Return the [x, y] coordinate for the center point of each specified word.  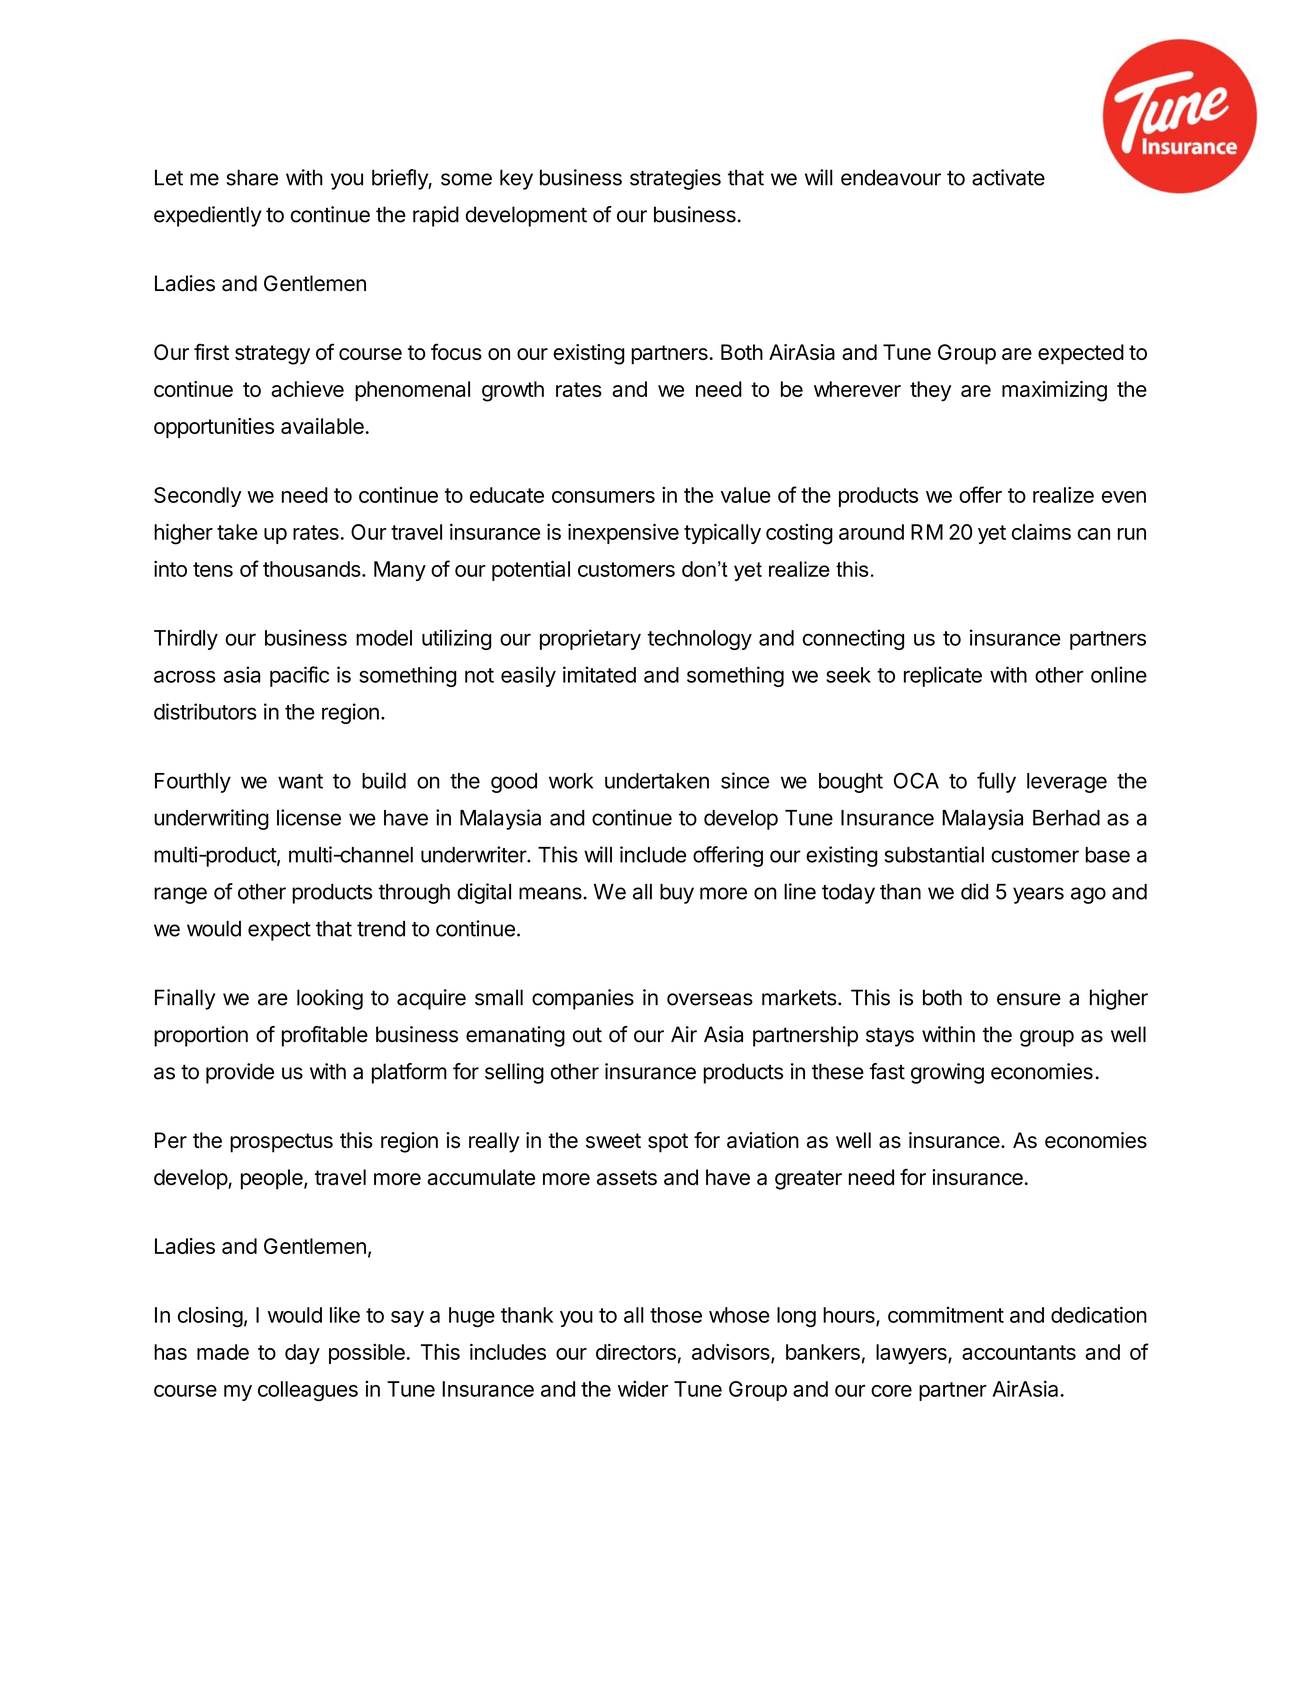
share [252, 177]
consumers [603, 497]
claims [1041, 532]
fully [996, 782]
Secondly [198, 497]
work [571, 781]
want [300, 781]
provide [240, 1073]
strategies [675, 179]
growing [947, 1073]
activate [1008, 177]
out [587, 1035]
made [223, 1352]
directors [636, 1352]
